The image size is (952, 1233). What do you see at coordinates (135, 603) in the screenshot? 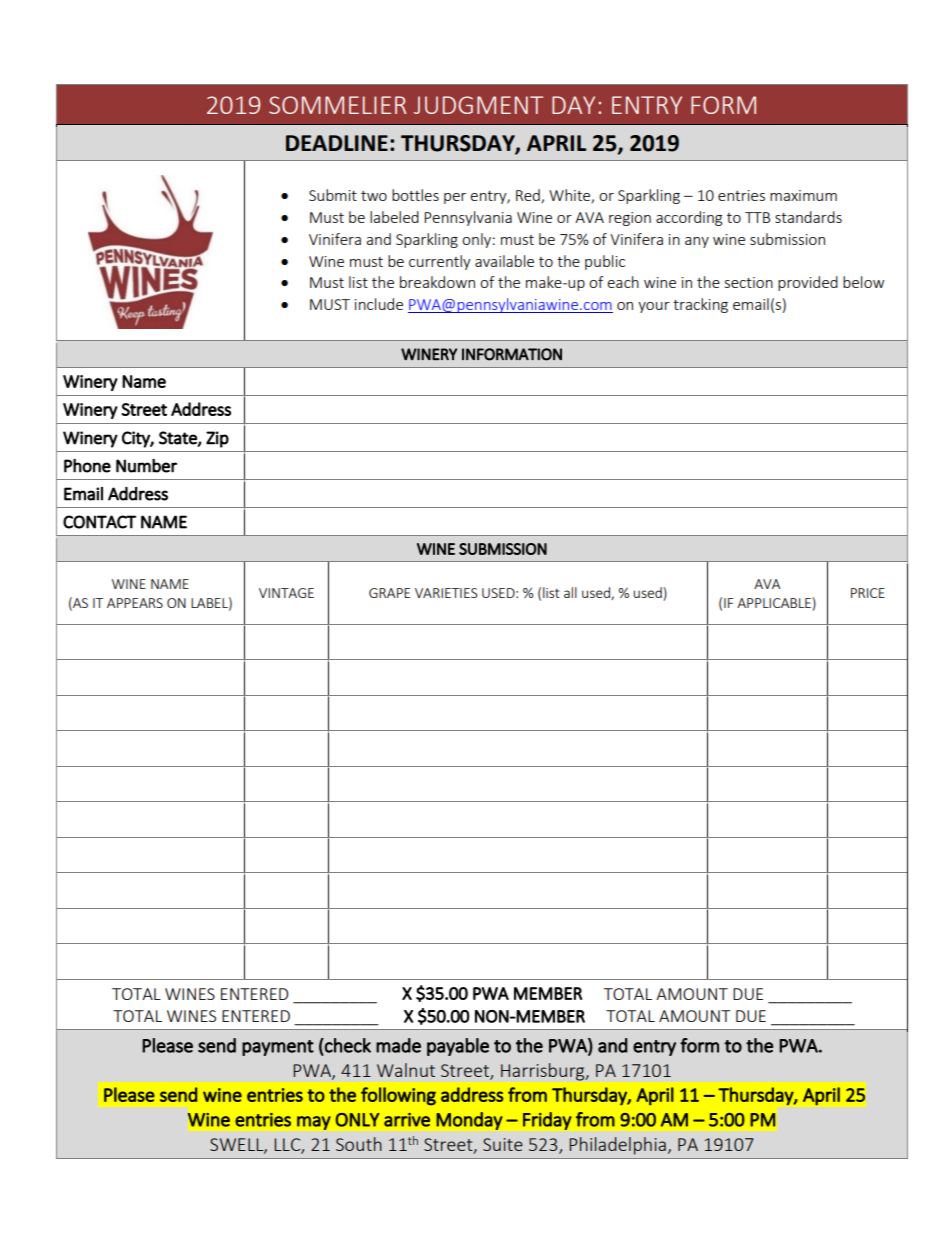
I see `APPEARS` at bounding box center [135, 603].
